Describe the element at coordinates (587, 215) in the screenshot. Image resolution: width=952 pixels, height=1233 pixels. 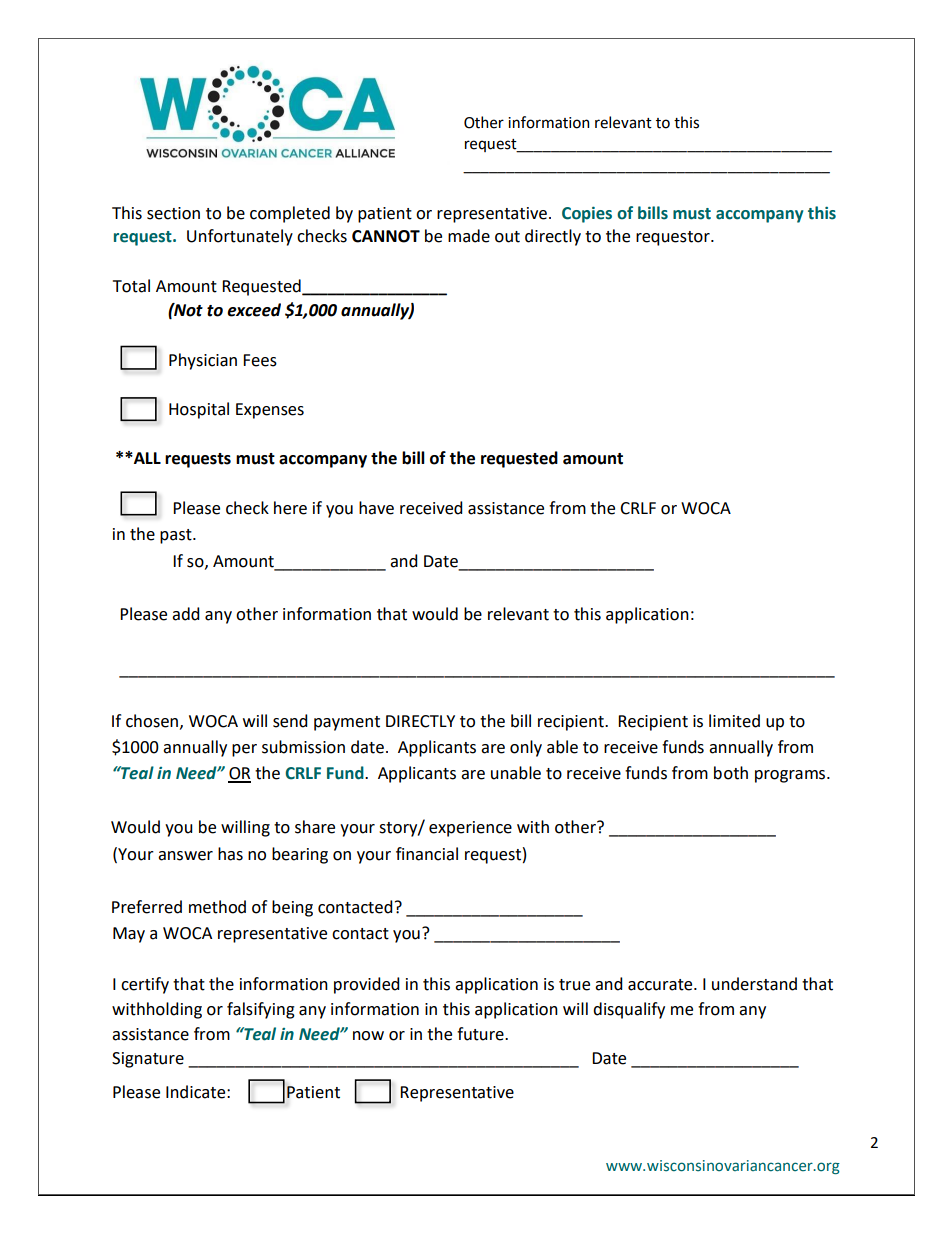
I see `Copies` at that location.
